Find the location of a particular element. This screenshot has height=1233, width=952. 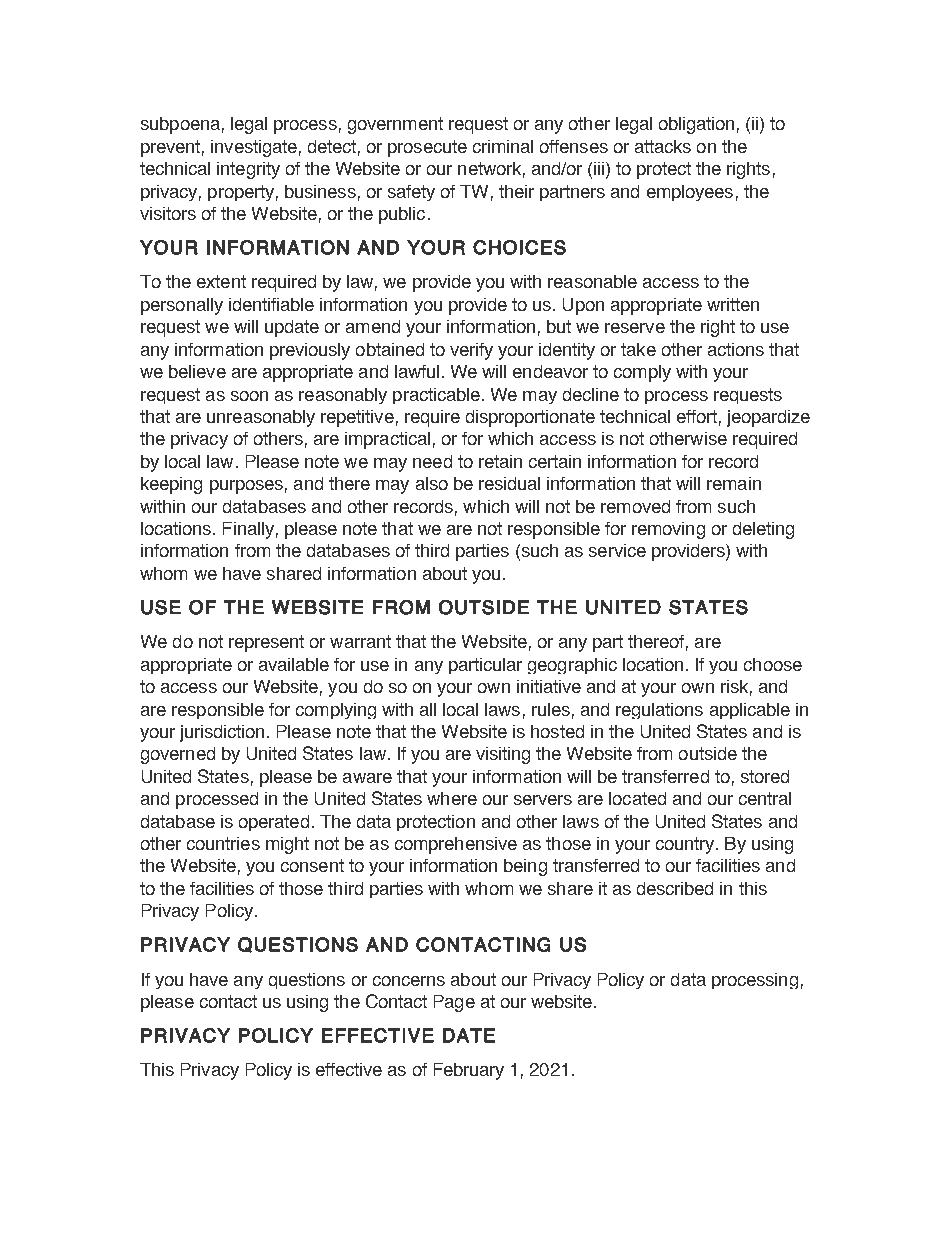

investigate is located at coordinates (254, 148).
